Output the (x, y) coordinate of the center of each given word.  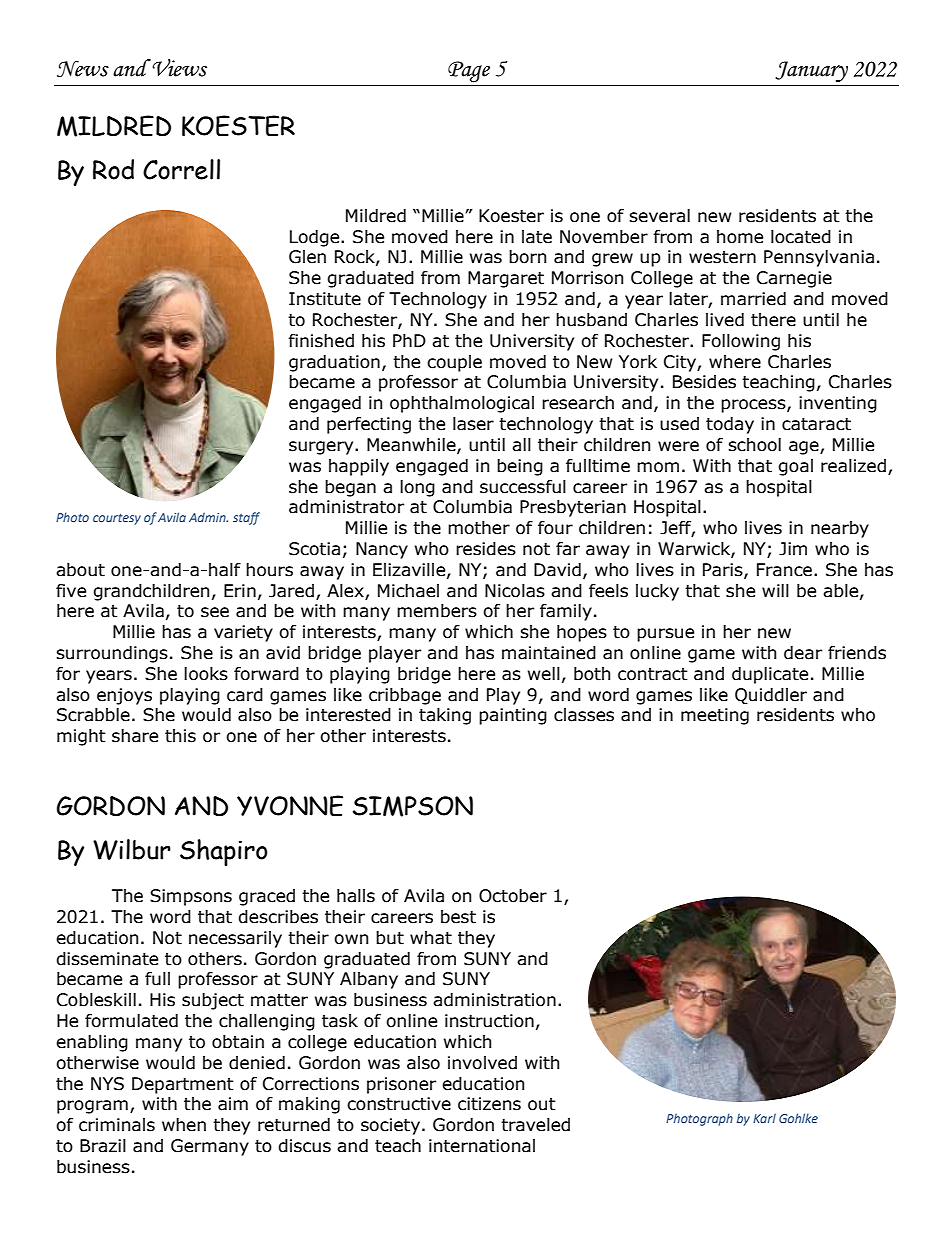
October (513, 896)
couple (454, 363)
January (811, 72)
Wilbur (132, 849)
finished (321, 341)
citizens (489, 1104)
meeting (715, 716)
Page (469, 72)
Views (179, 68)
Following (741, 342)
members (437, 611)
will (775, 590)
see (215, 612)
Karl (764, 1118)
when (184, 1125)
